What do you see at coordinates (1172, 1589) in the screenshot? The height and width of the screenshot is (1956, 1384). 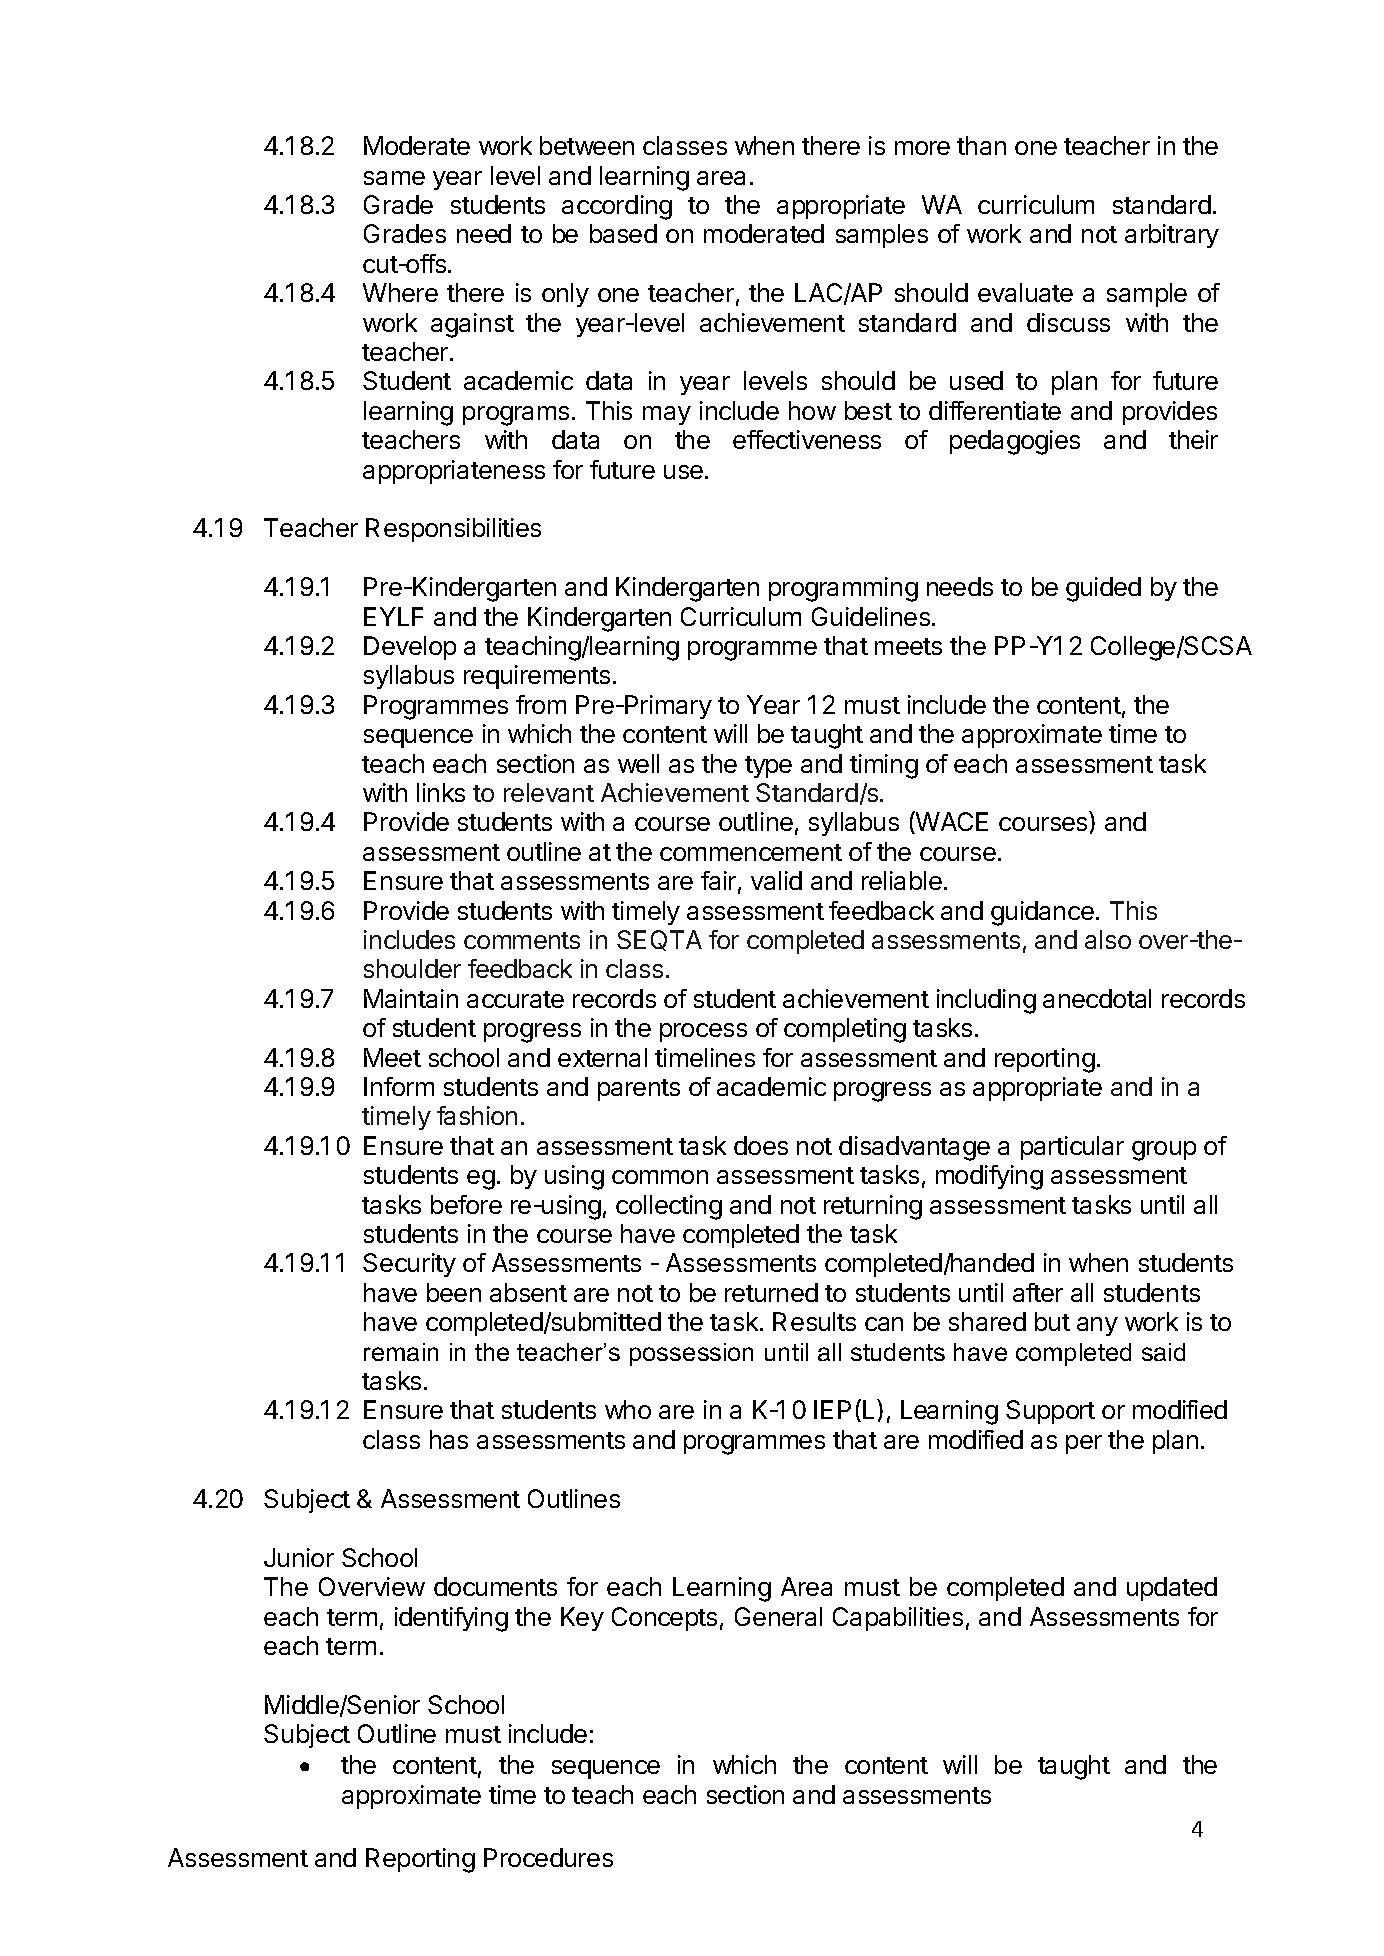 I see `updated` at bounding box center [1172, 1589].
